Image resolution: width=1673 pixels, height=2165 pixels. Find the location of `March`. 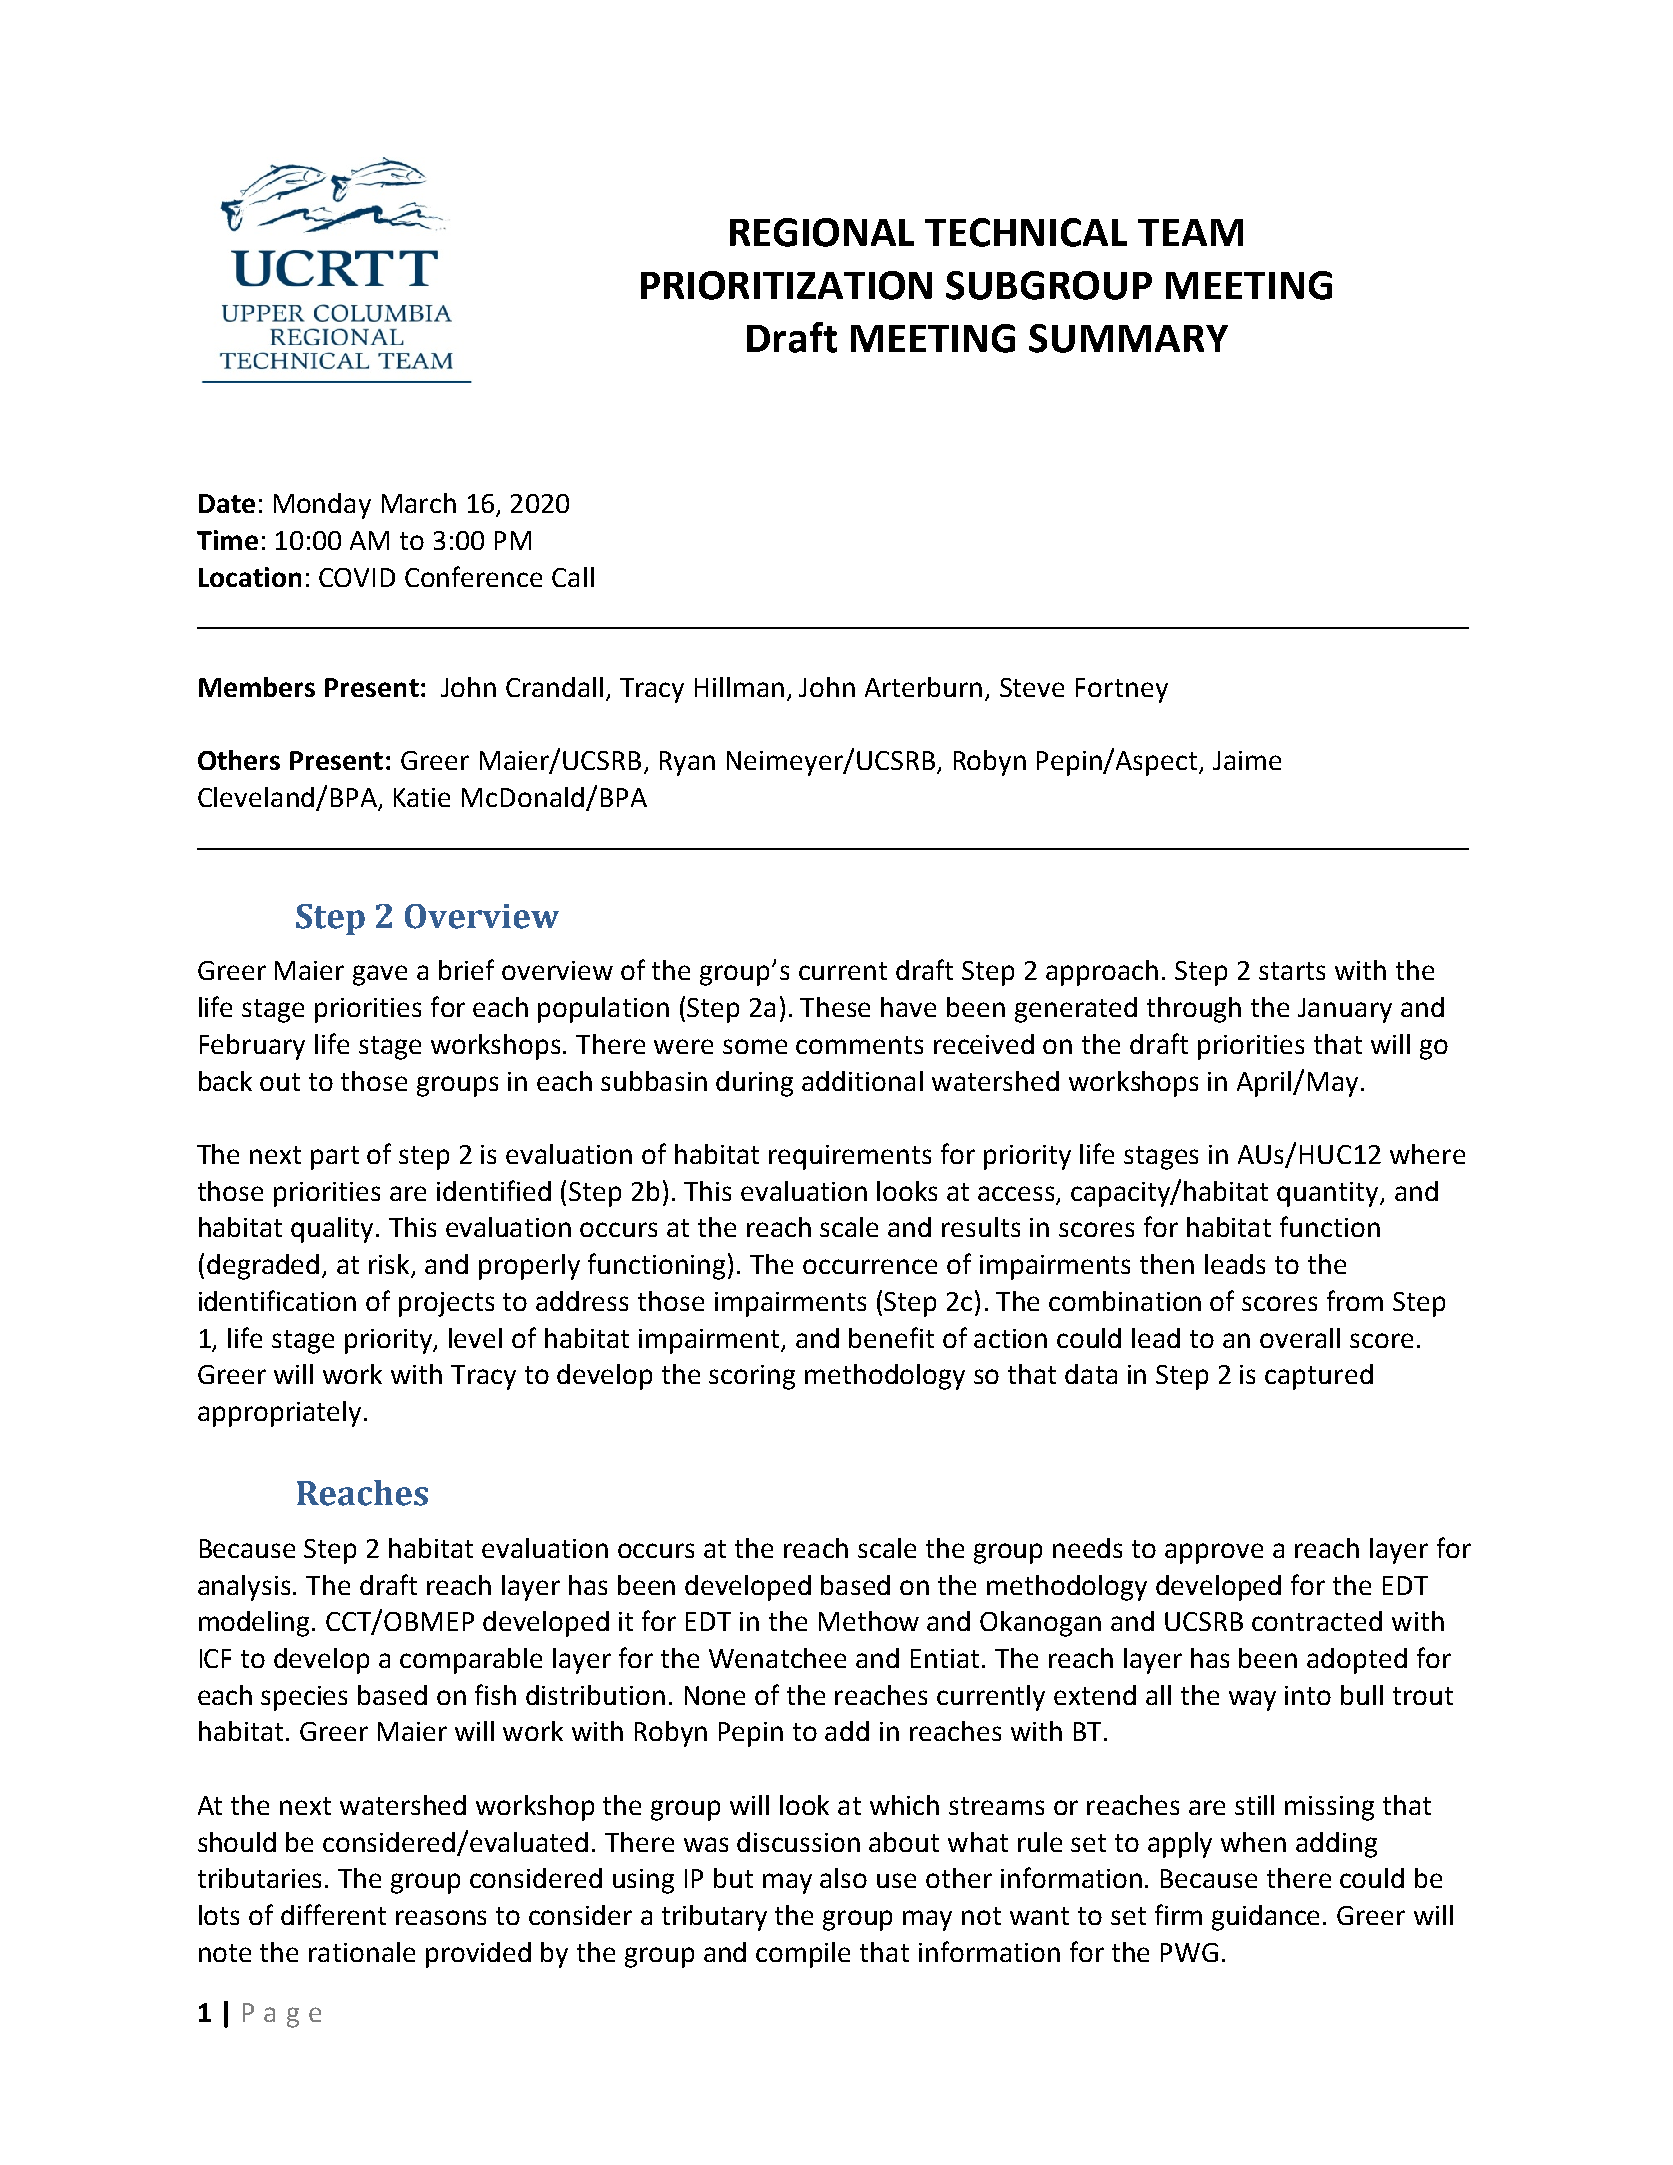

March is located at coordinates (419, 503).
